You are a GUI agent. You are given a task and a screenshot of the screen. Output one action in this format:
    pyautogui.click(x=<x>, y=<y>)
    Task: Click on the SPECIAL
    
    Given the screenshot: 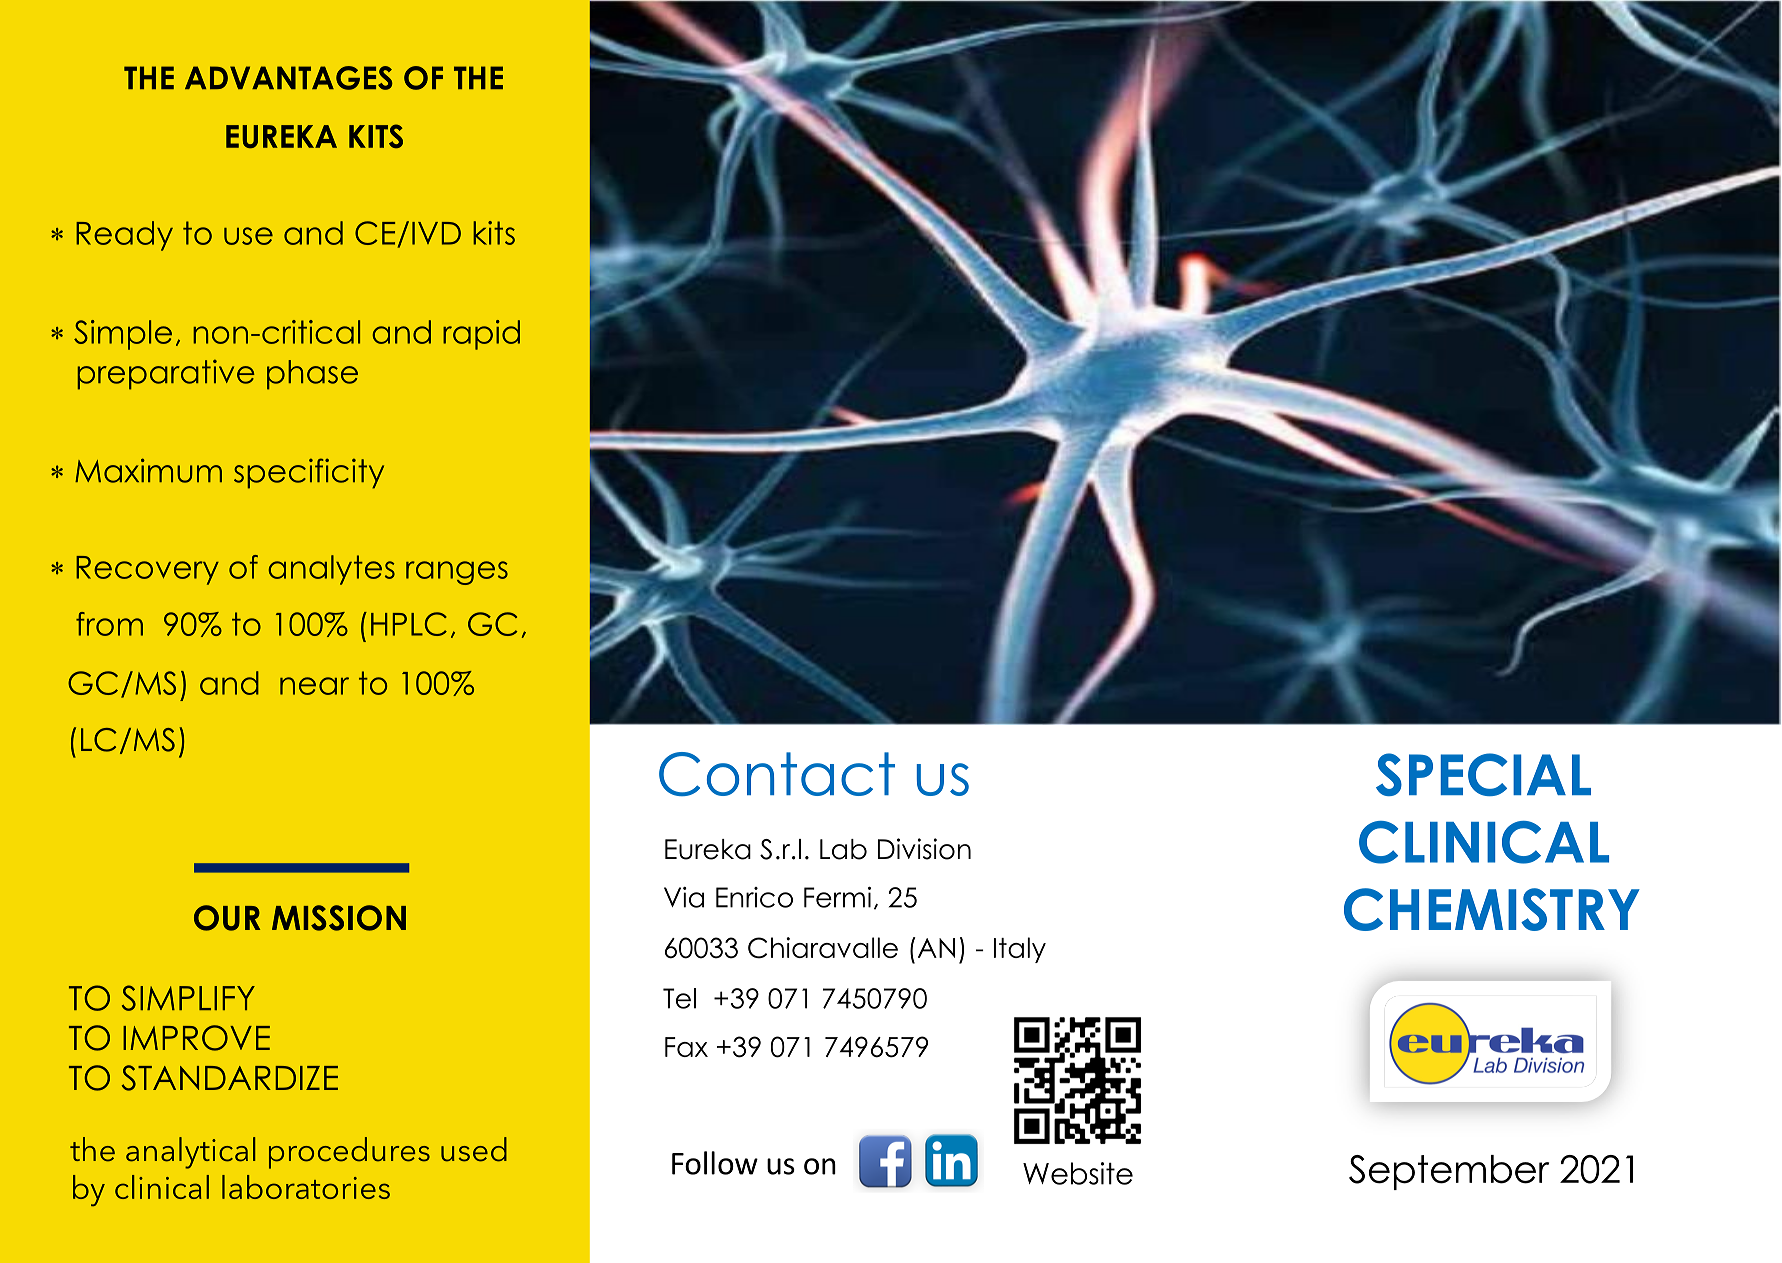 What is the action you would take?
    pyautogui.click(x=1483, y=774)
